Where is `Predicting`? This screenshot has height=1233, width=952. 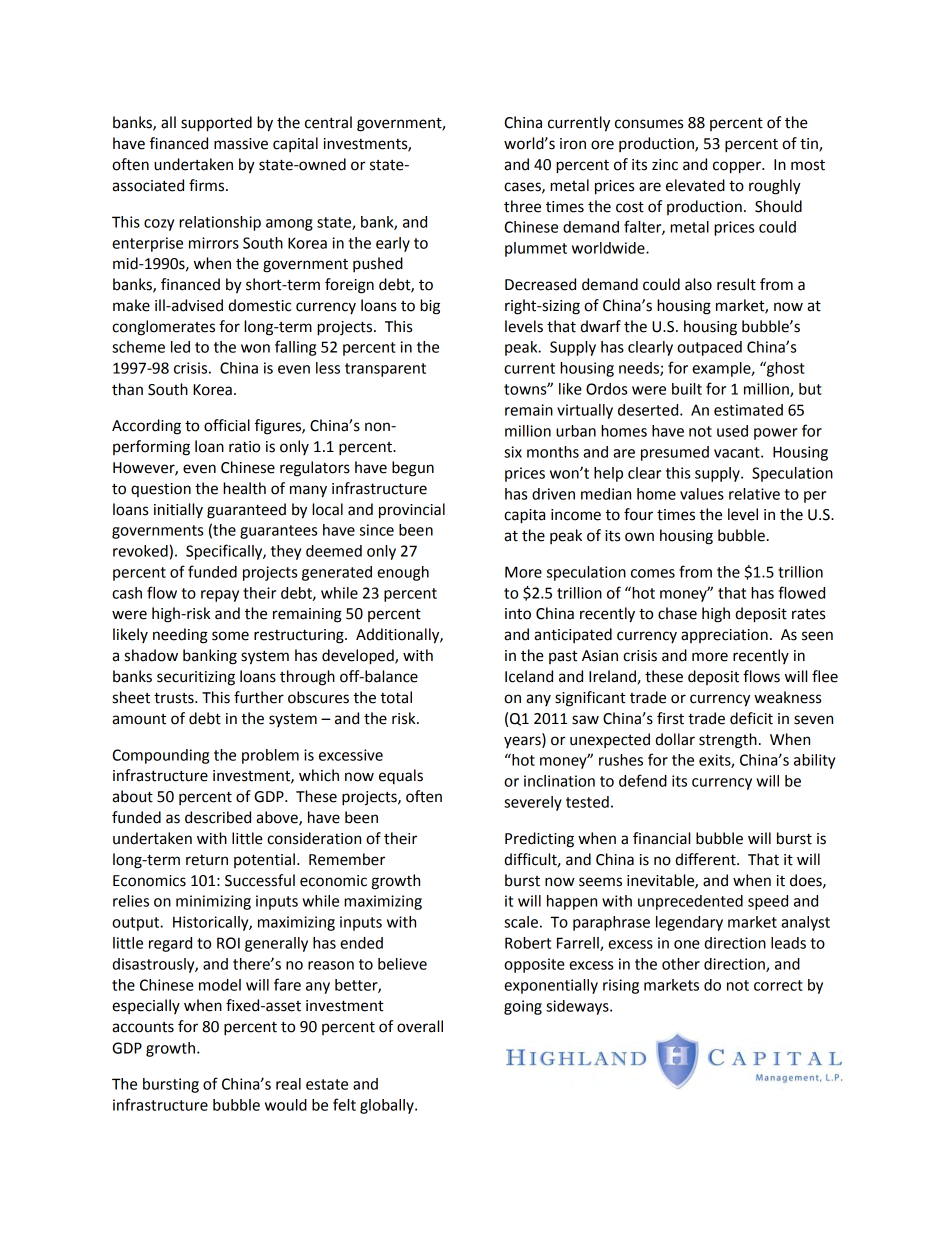 Predicting is located at coordinates (539, 840).
